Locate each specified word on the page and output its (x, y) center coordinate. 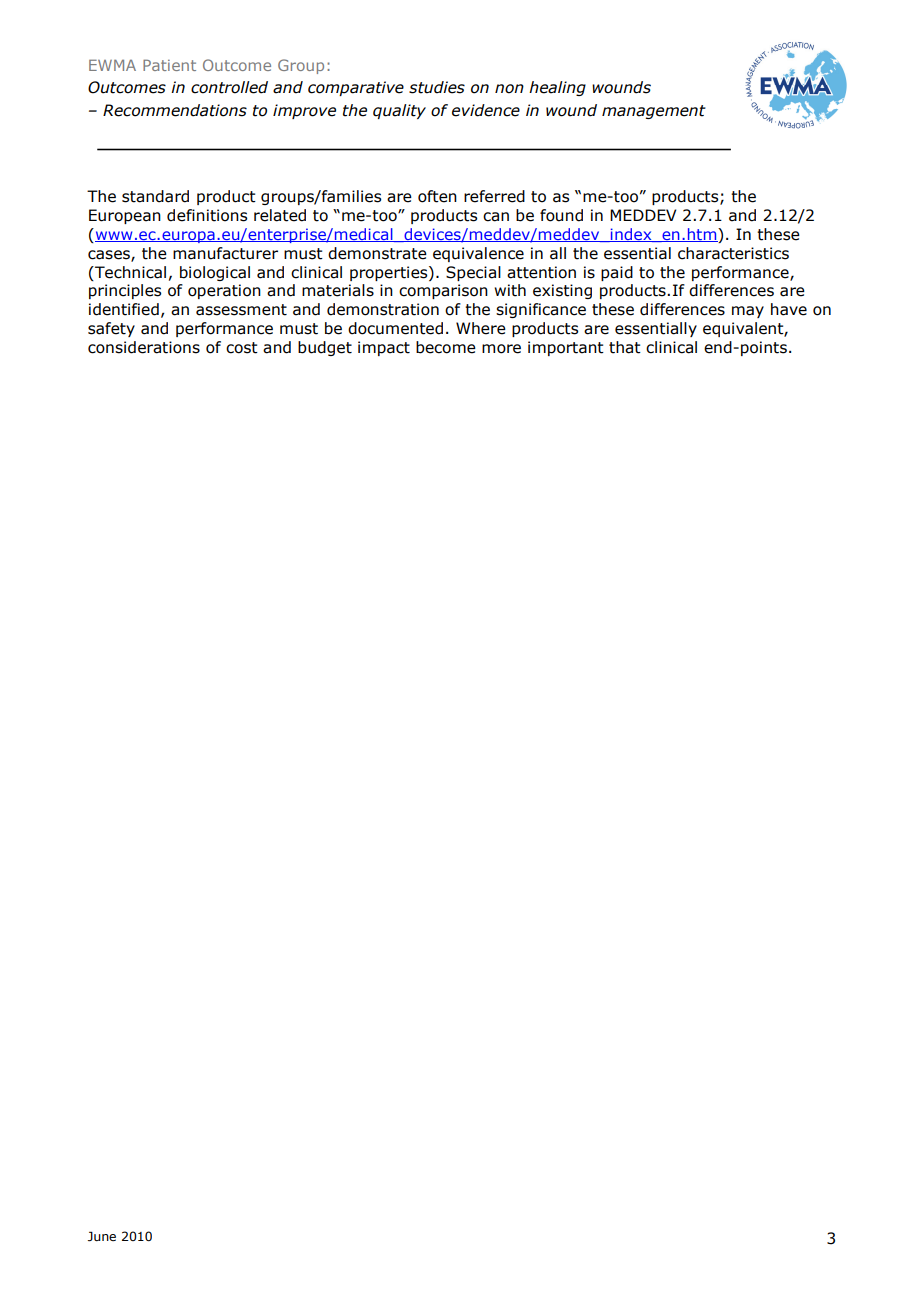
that (625, 347)
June (102, 1236)
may (748, 312)
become (446, 347)
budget (325, 348)
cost (242, 348)
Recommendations (175, 110)
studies (437, 87)
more (501, 349)
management (654, 112)
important (566, 348)
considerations (144, 347)
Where (481, 328)
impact (384, 348)
